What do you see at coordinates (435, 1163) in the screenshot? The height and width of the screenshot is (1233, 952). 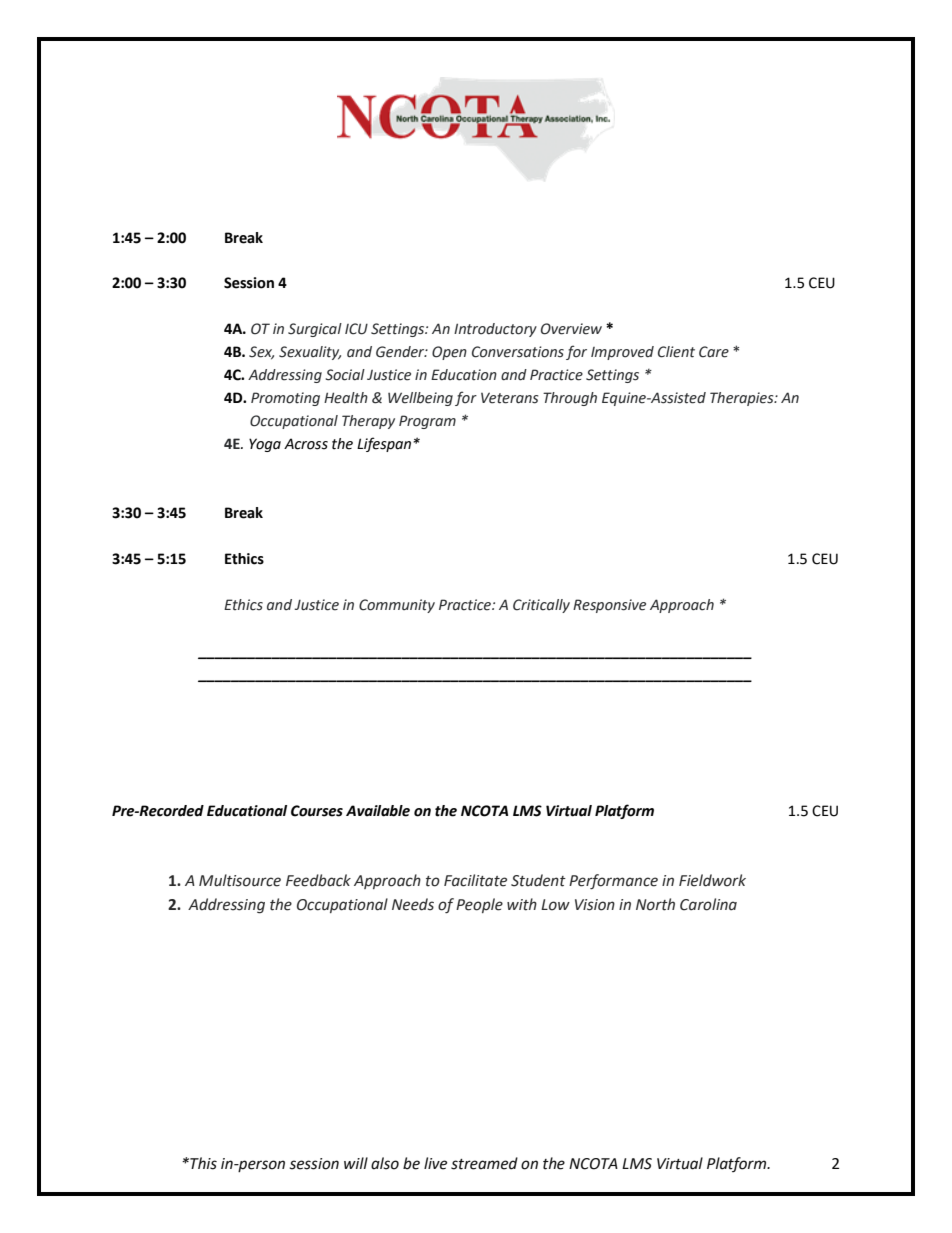 I see `live` at bounding box center [435, 1163].
